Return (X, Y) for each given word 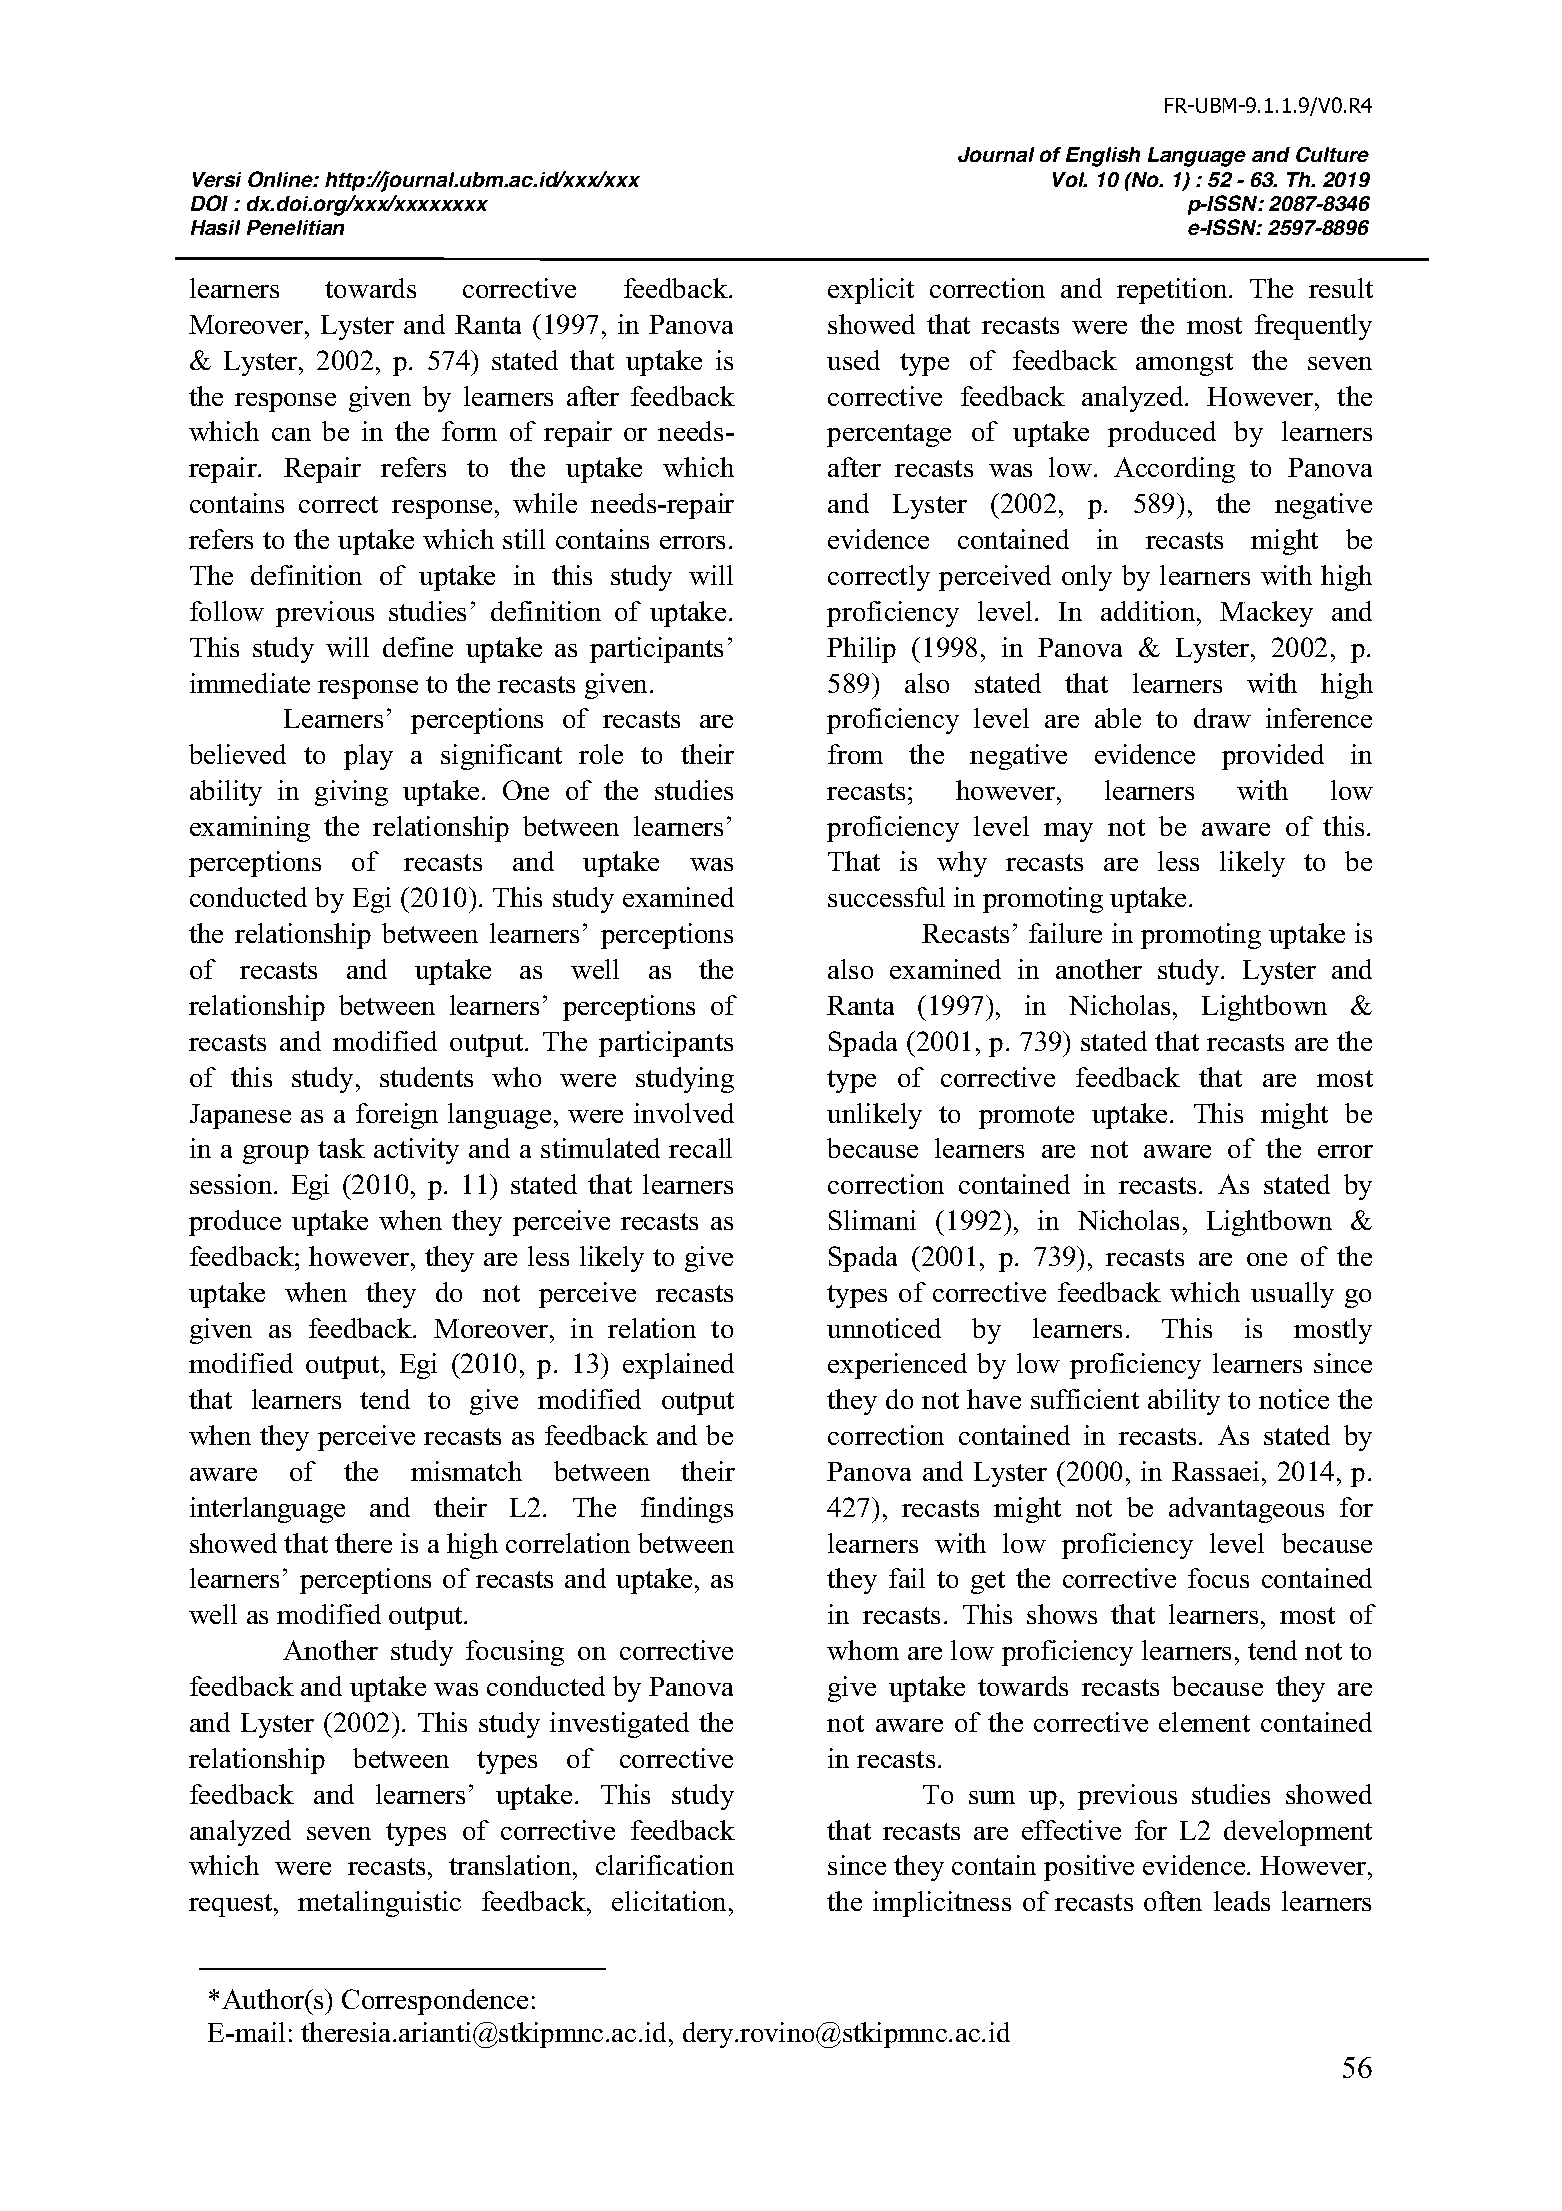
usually (1292, 1295)
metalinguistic (379, 1904)
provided (1273, 757)
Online (281, 179)
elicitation (671, 1901)
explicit (871, 291)
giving (351, 793)
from (855, 754)
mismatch (466, 1471)
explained (678, 1366)
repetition (1173, 291)
